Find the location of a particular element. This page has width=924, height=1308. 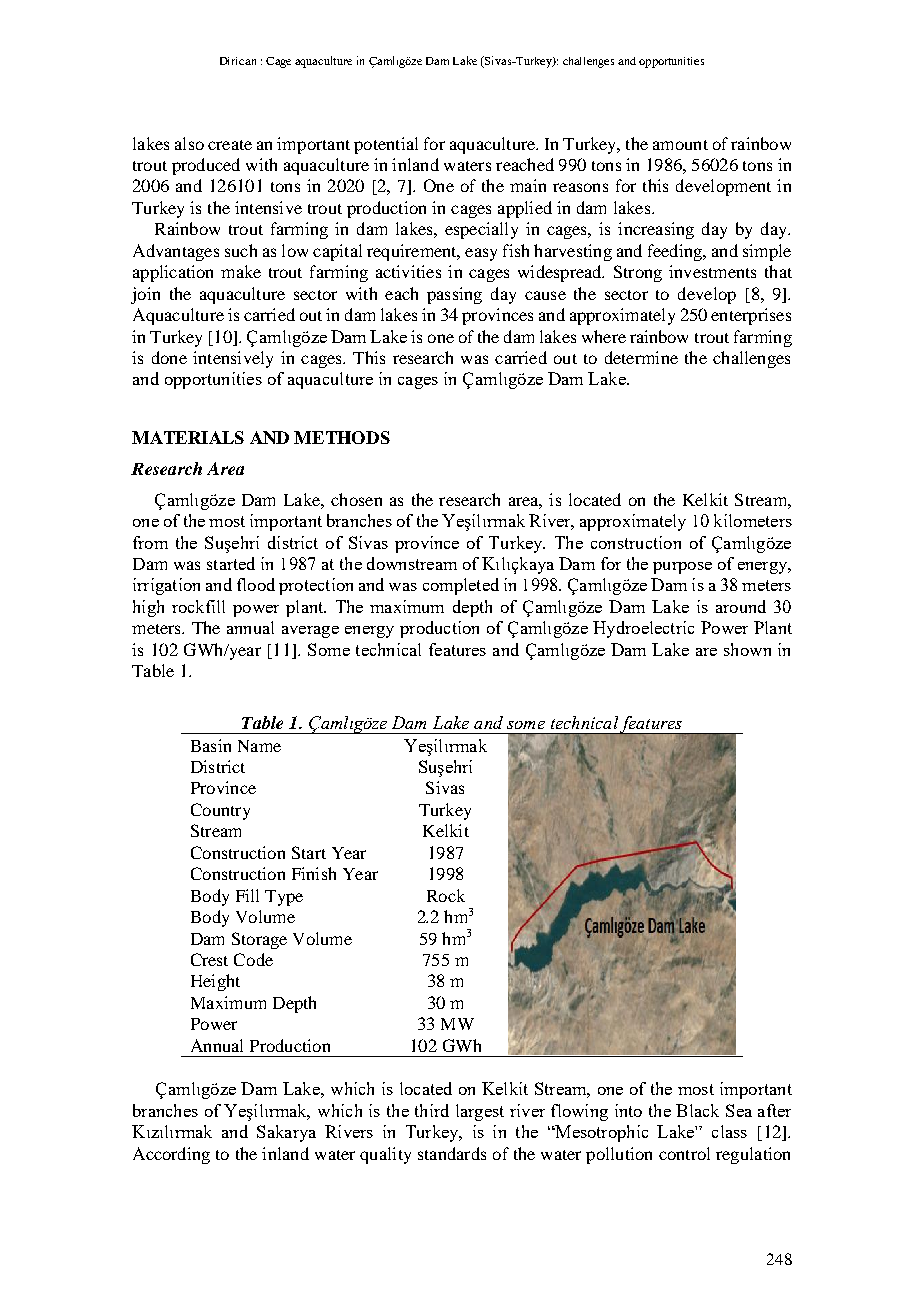

produced is located at coordinates (206, 166).
